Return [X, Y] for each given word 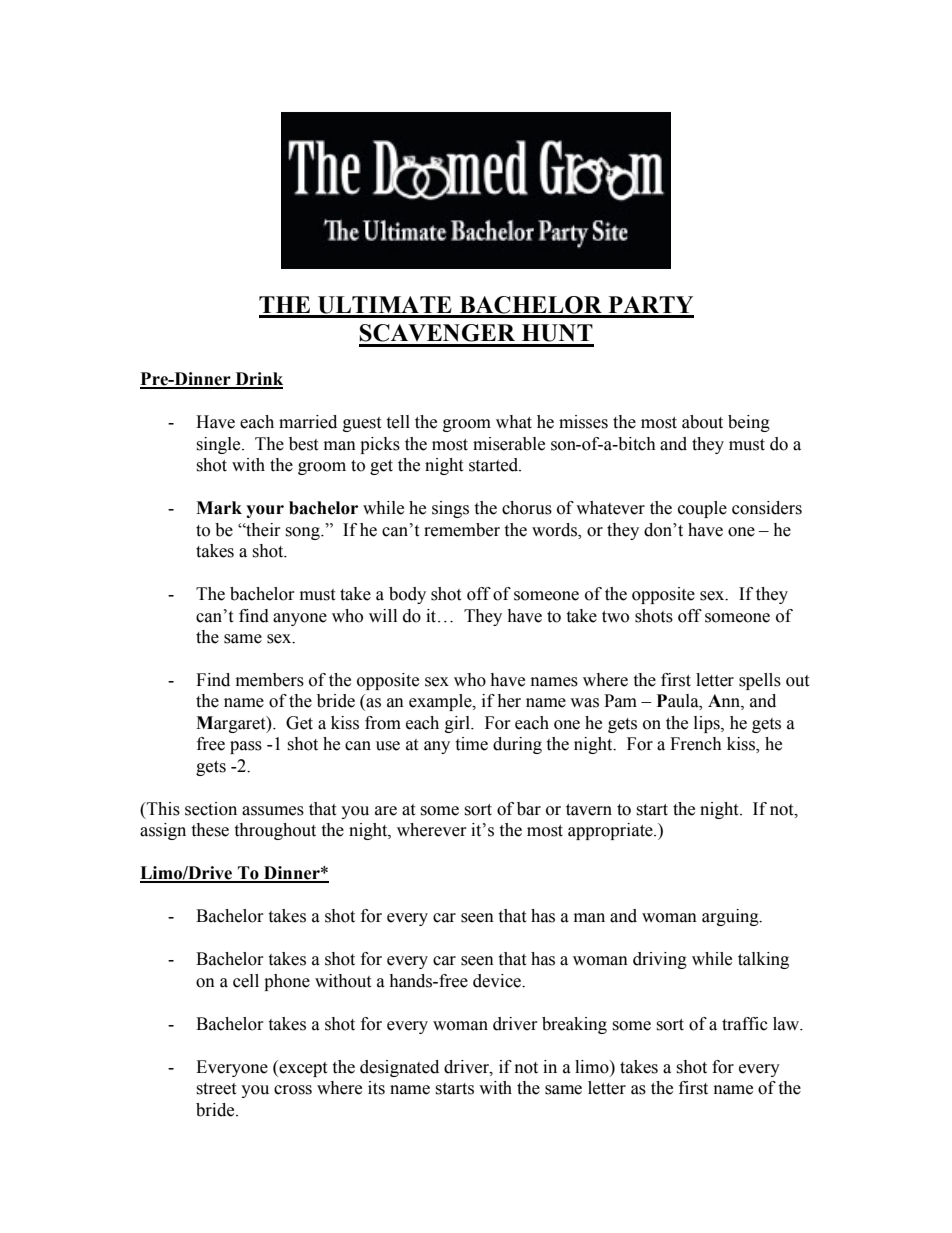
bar [529, 809]
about [702, 422]
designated [399, 1068]
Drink [258, 380]
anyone [300, 619]
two [615, 617]
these [210, 830]
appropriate [611, 831]
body [407, 595]
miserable [509, 444]
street [216, 1089]
